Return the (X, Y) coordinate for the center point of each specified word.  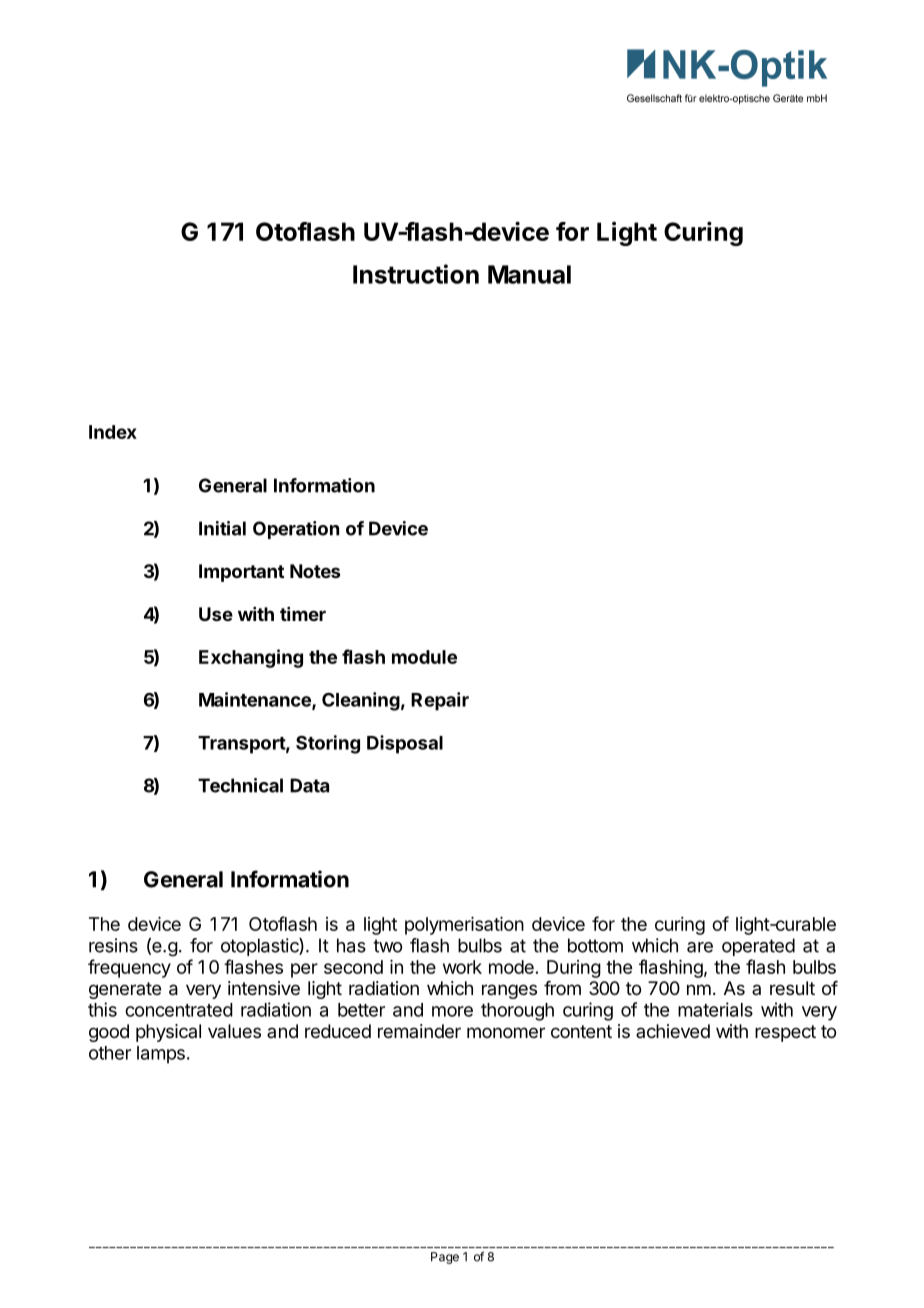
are (700, 947)
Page (445, 1258)
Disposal (405, 744)
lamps (161, 1055)
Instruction (416, 274)
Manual (529, 274)
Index (113, 432)
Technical (240, 785)
